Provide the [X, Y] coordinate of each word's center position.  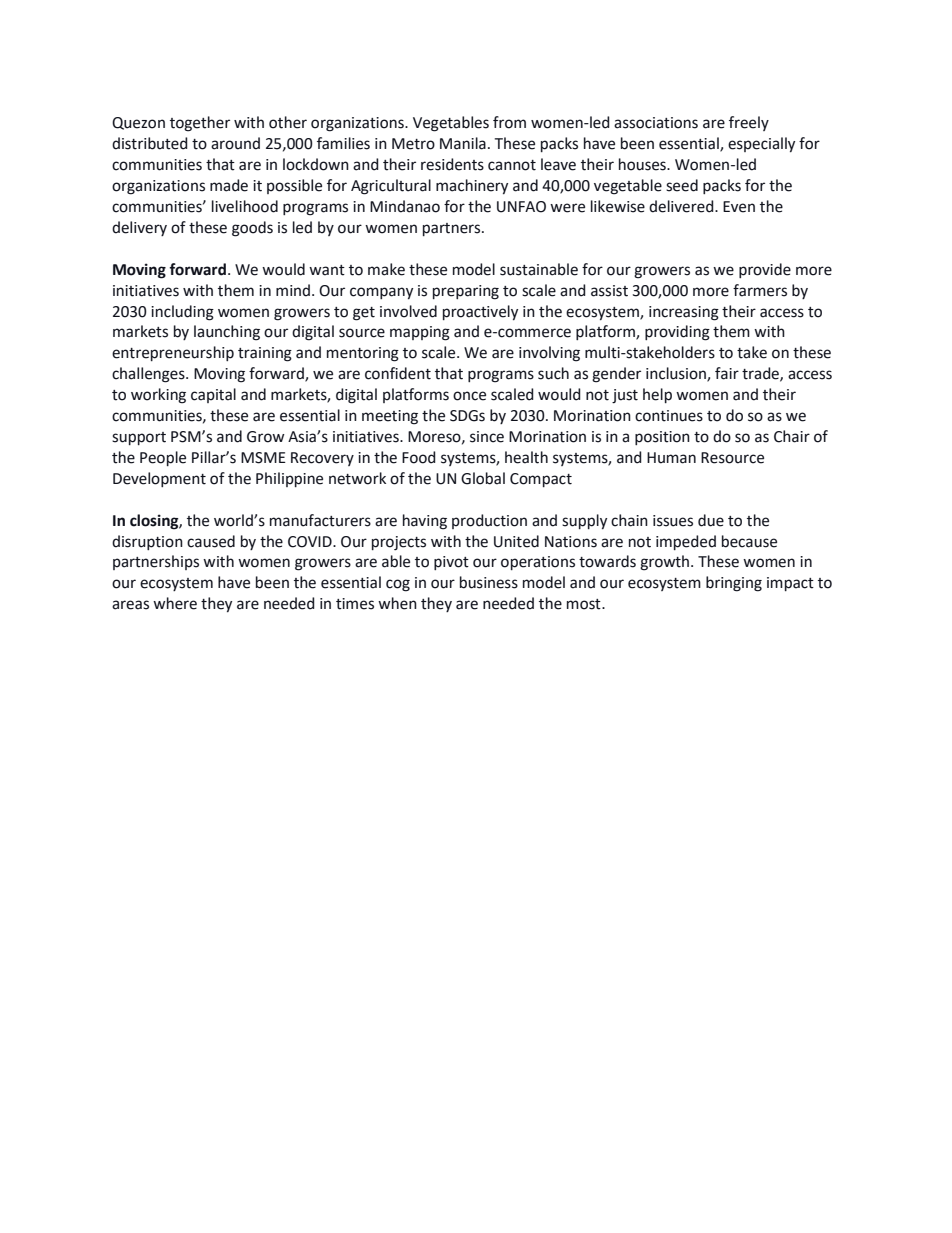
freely [749, 123]
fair [727, 373]
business [489, 582]
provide [765, 270]
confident [398, 373]
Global [483, 478]
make [386, 269]
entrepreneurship [173, 353]
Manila [463, 143]
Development [159, 479]
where [175, 603]
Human [671, 458]
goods [252, 229]
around [235, 143]
